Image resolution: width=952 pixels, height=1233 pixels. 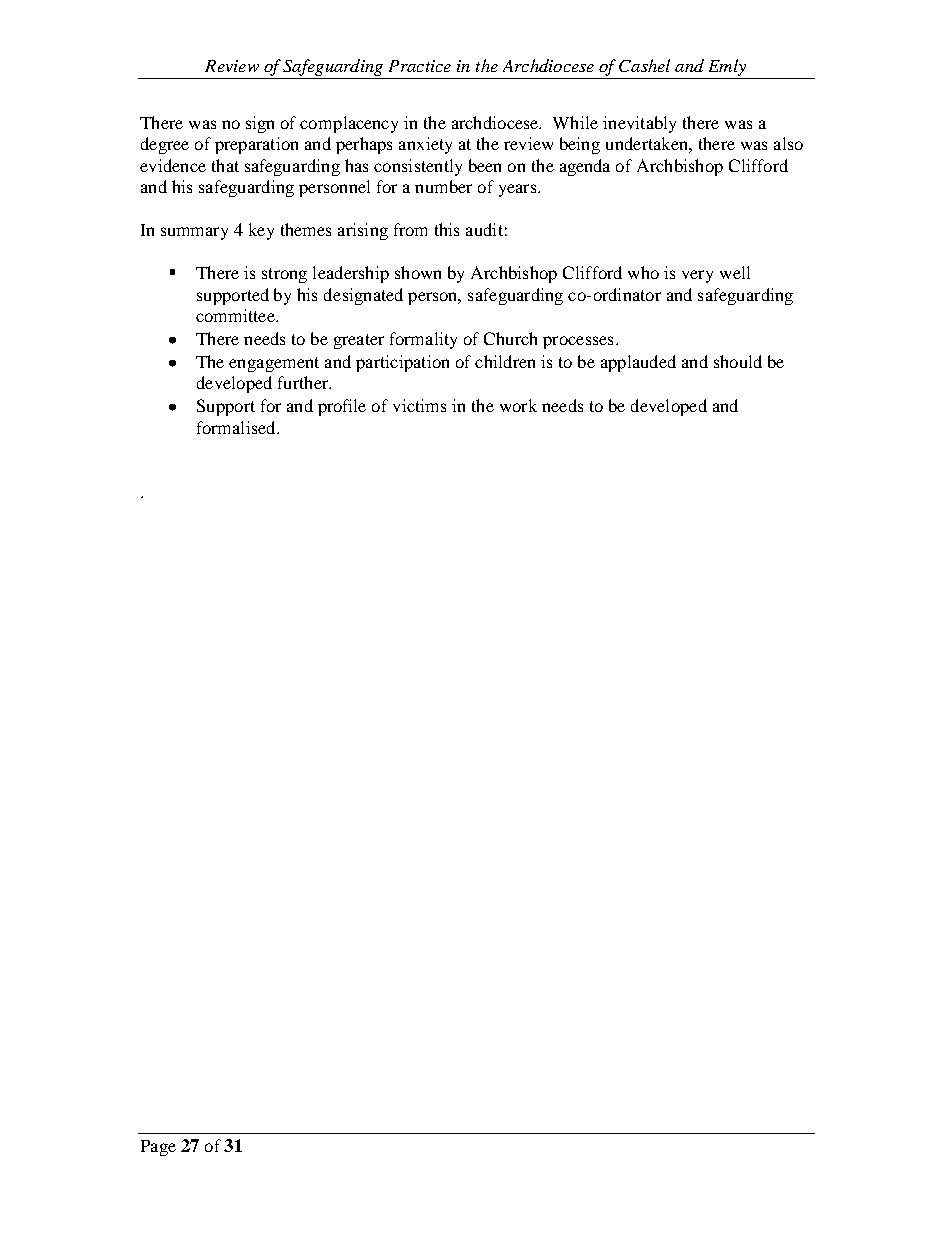 What do you see at coordinates (237, 427) in the document?
I see `formalised` at bounding box center [237, 427].
